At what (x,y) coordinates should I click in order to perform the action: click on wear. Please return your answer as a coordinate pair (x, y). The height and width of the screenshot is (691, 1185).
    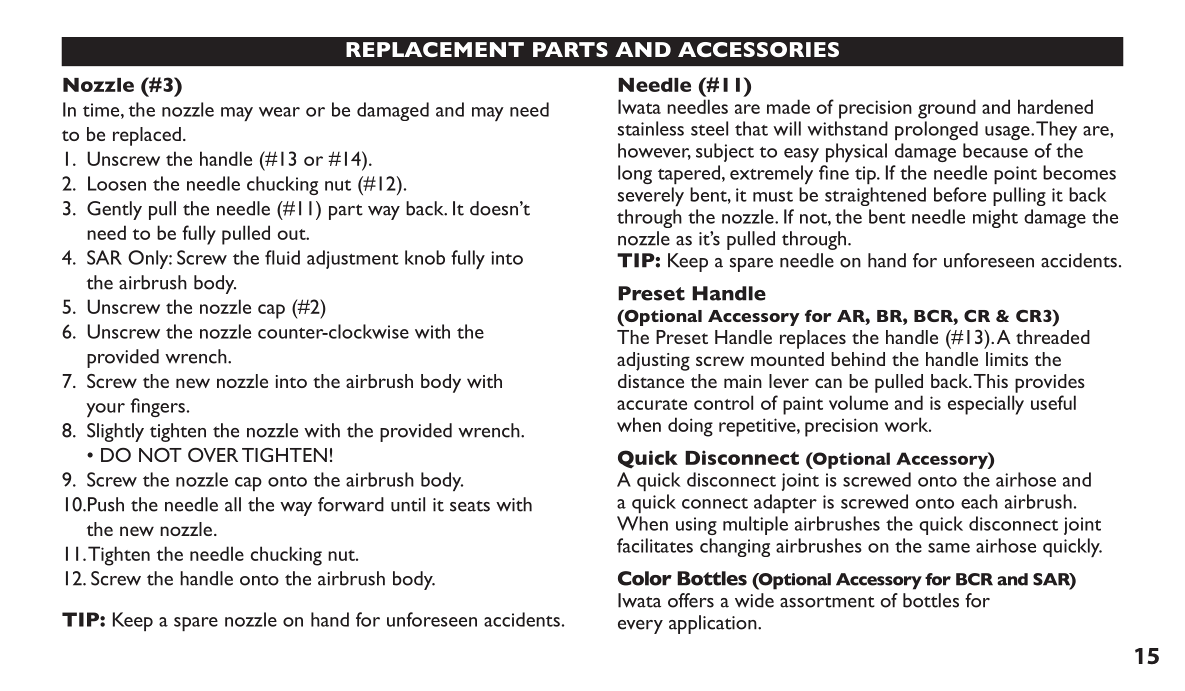
    Looking at the image, I should click on (279, 112).
